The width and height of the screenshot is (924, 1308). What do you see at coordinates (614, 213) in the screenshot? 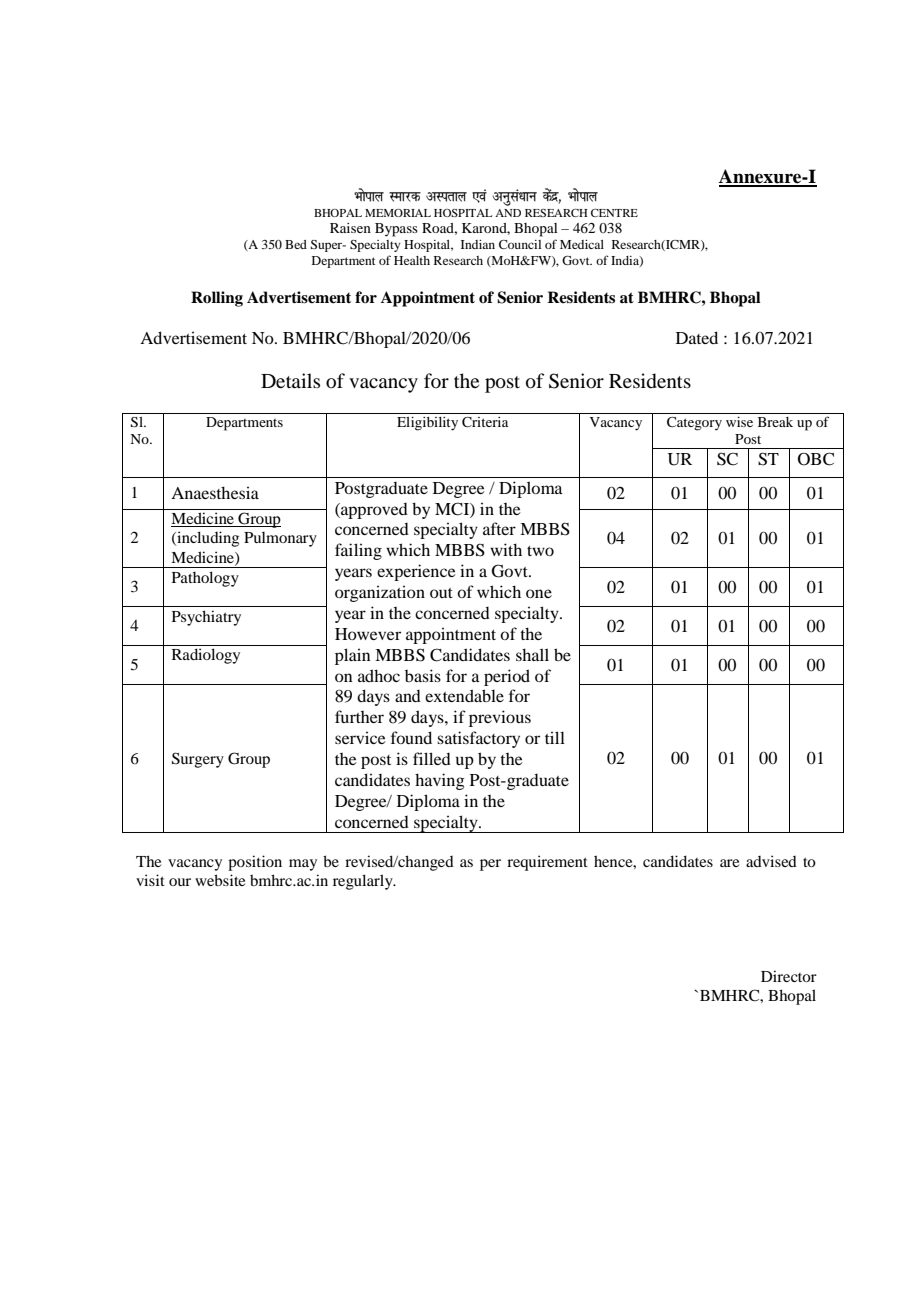
I see `CENTRE` at bounding box center [614, 213].
